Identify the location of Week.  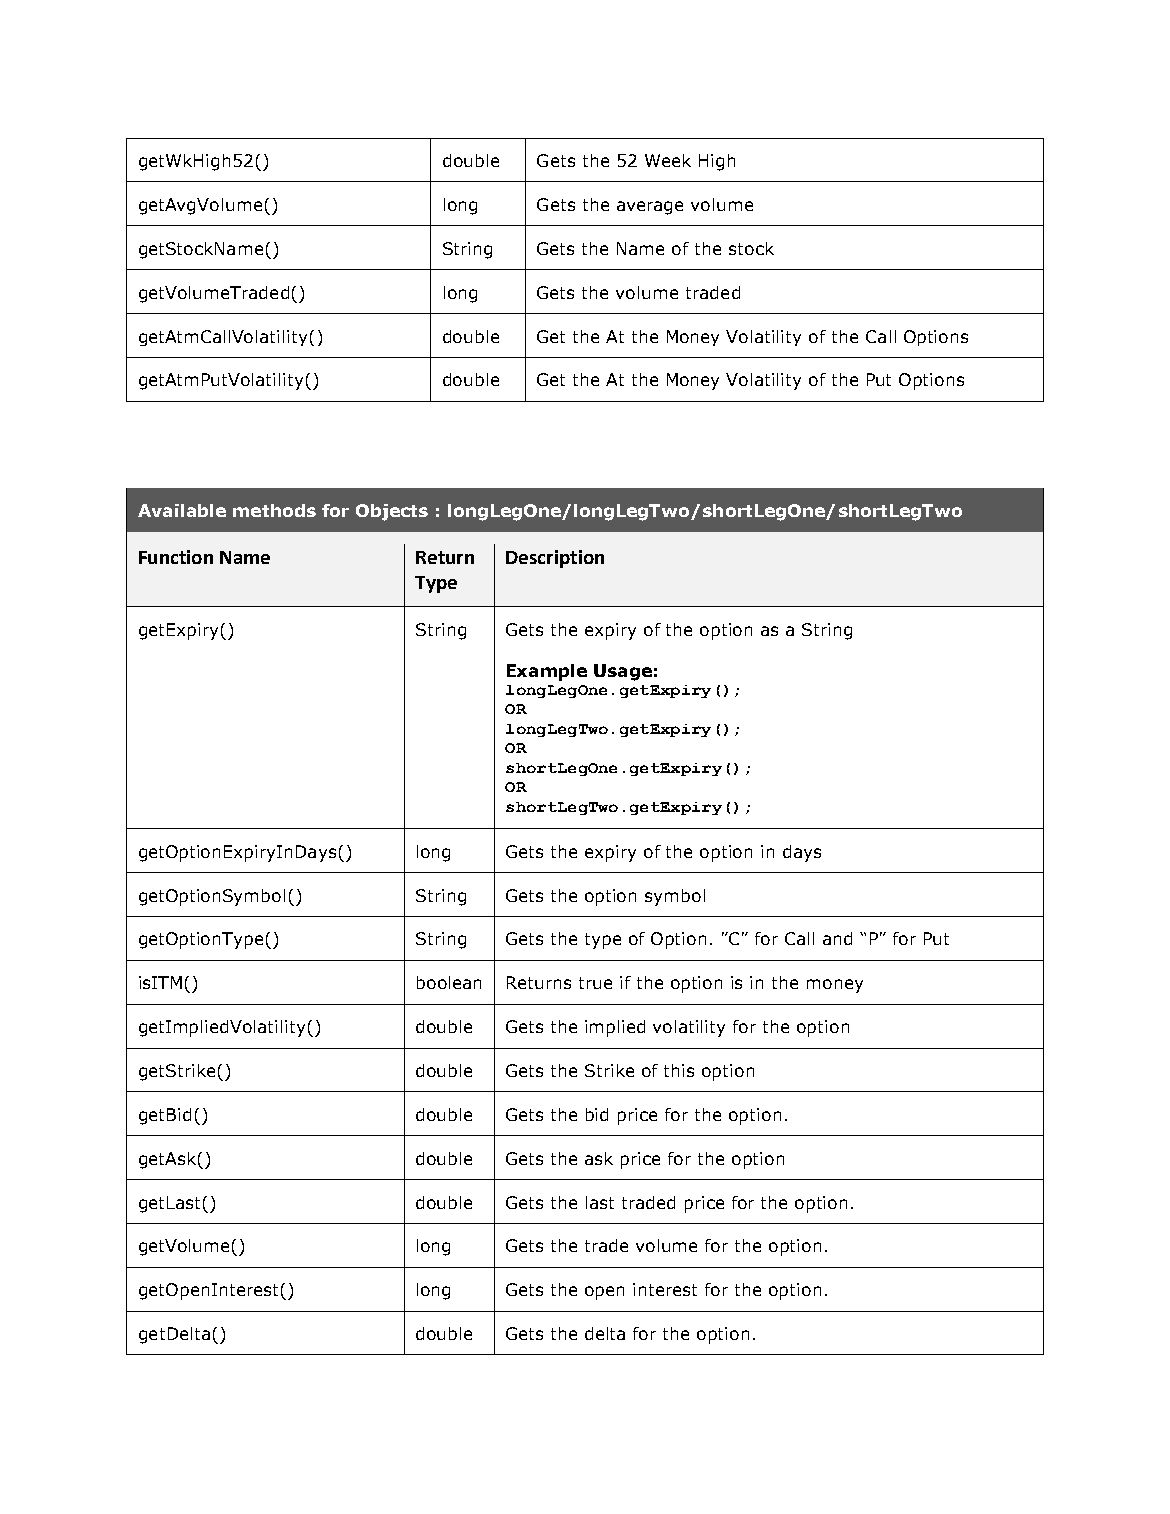
(668, 160).
